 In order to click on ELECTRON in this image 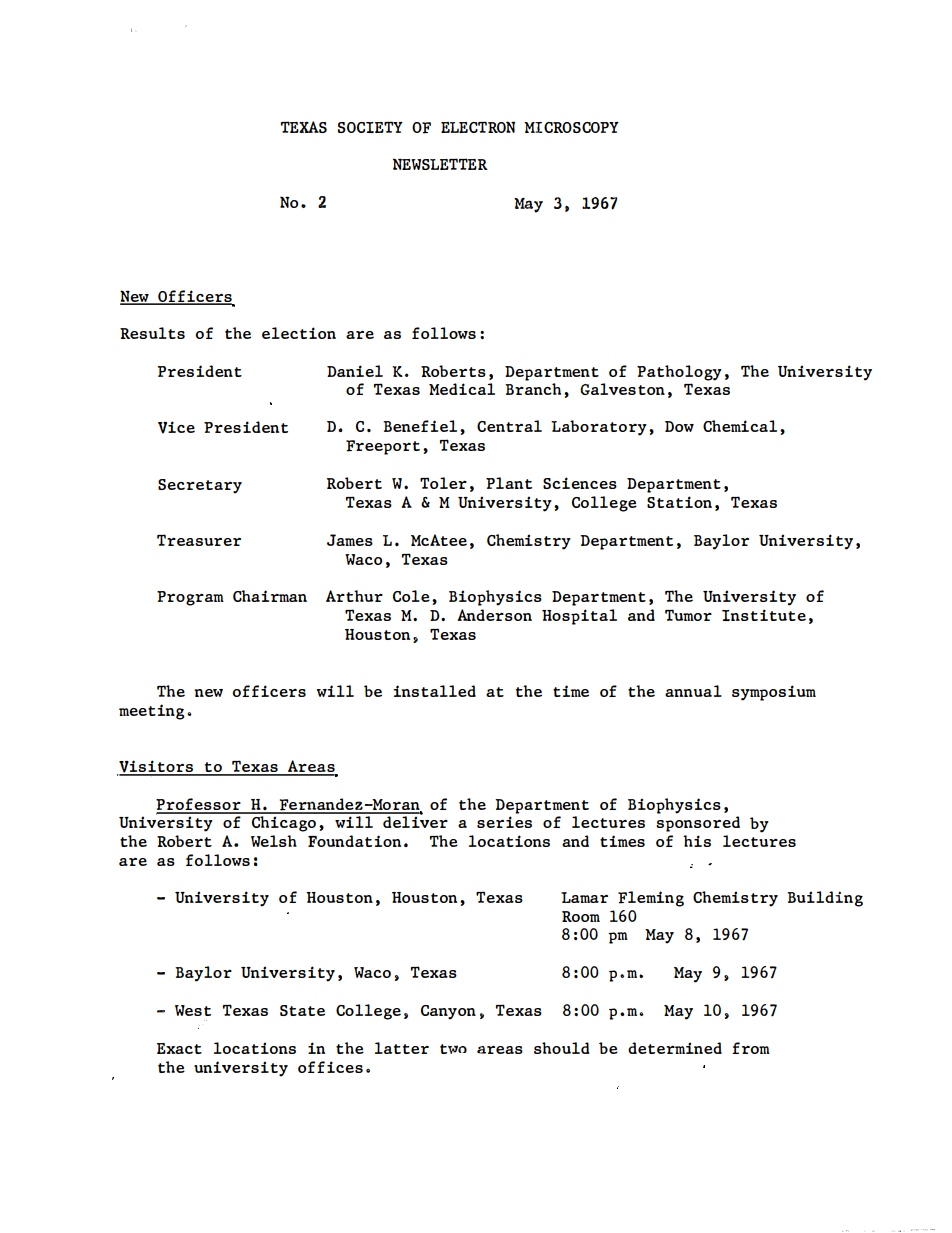, I will do `click(478, 127)`.
